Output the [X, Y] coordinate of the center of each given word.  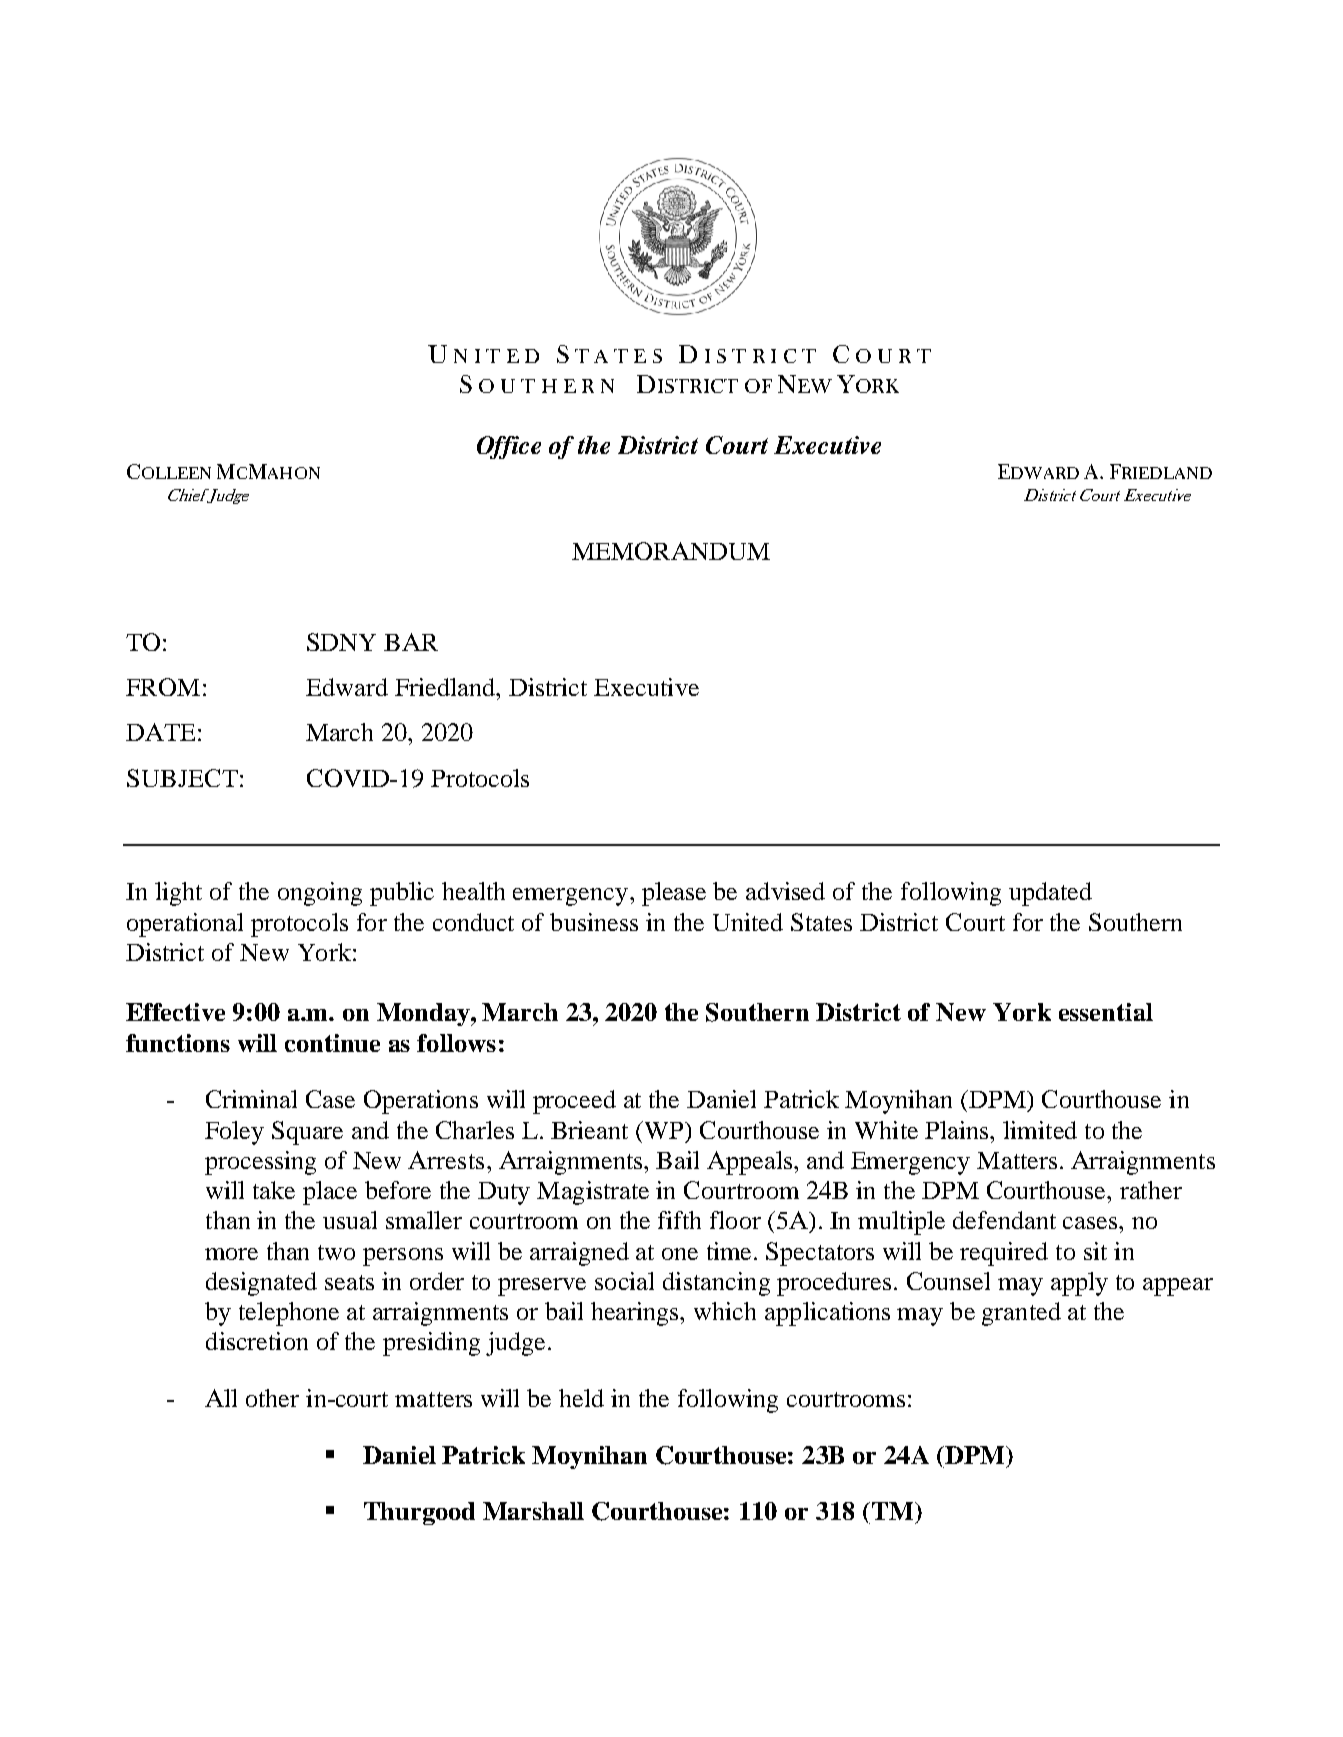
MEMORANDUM [671, 551]
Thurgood [419, 1513]
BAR [411, 642]
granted [1021, 1314]
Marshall [533, 1511]
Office [509, 447]
